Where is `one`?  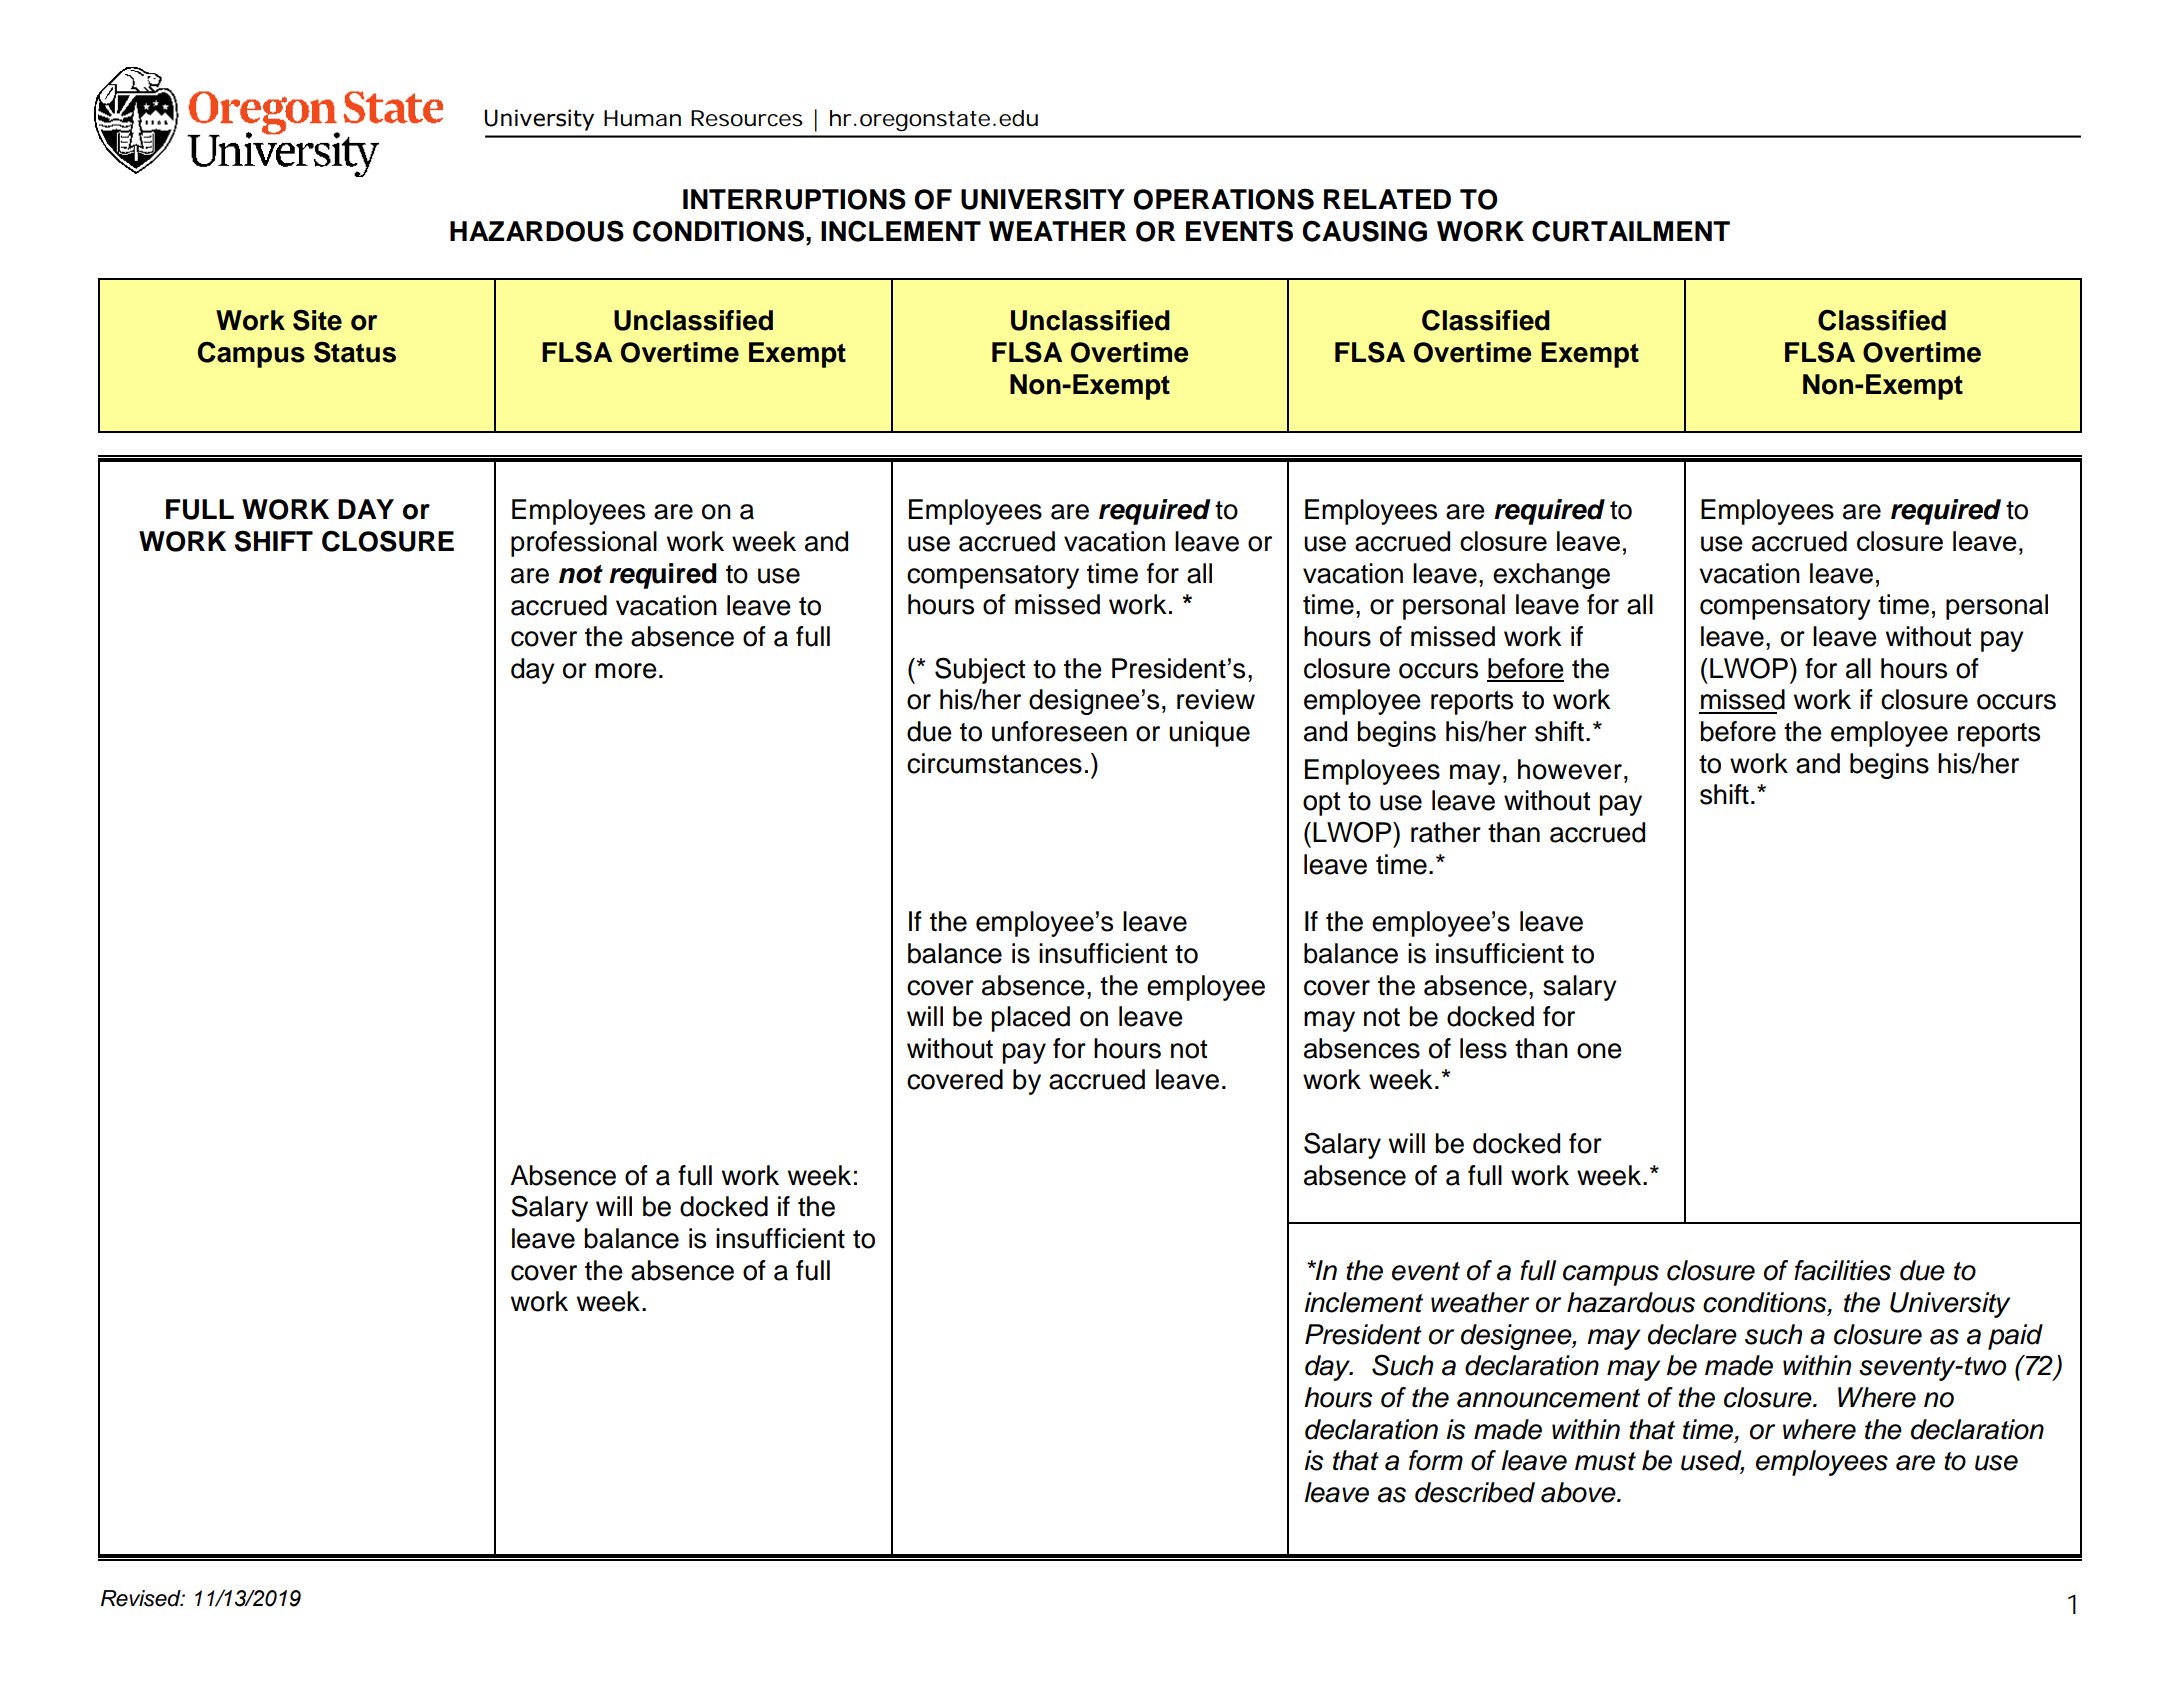 one is located at coordinates (1599, 1051).
